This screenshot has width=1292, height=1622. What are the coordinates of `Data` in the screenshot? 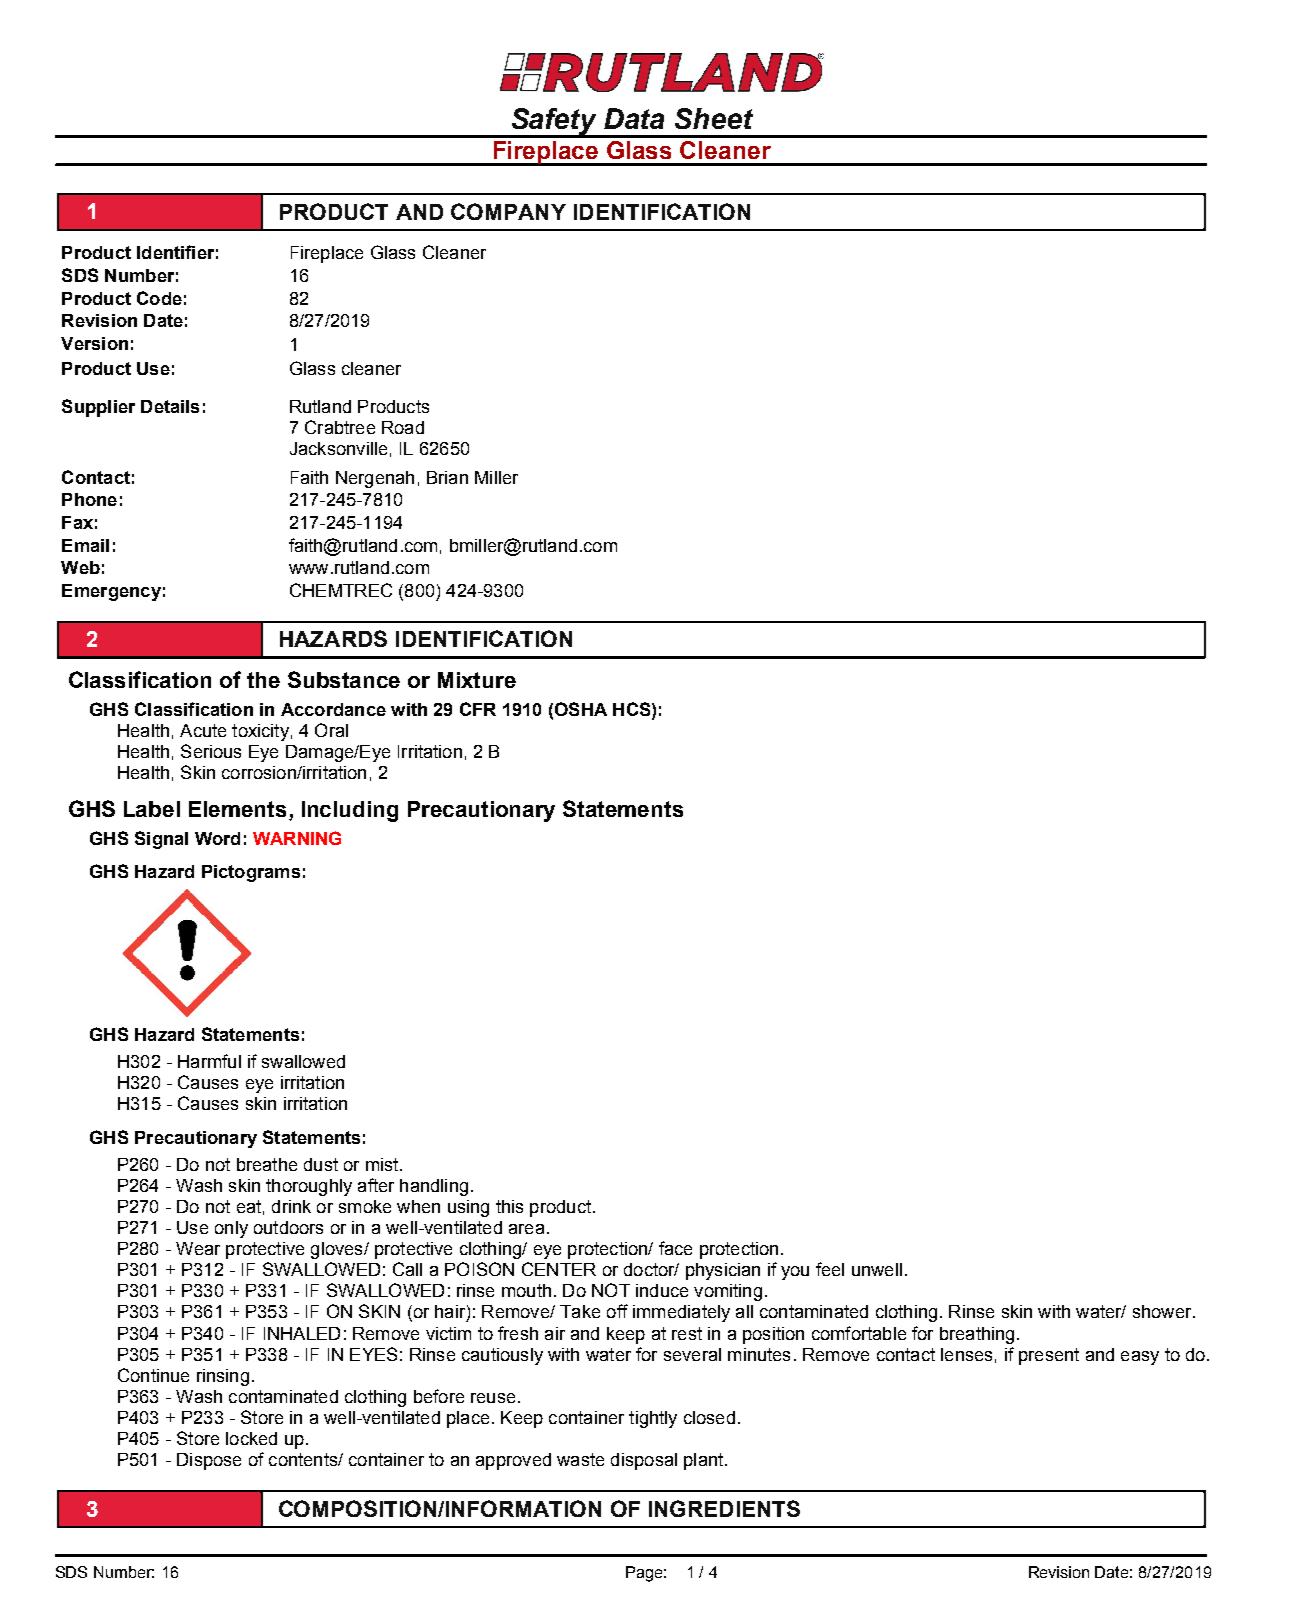 It's located at (634, 118).
